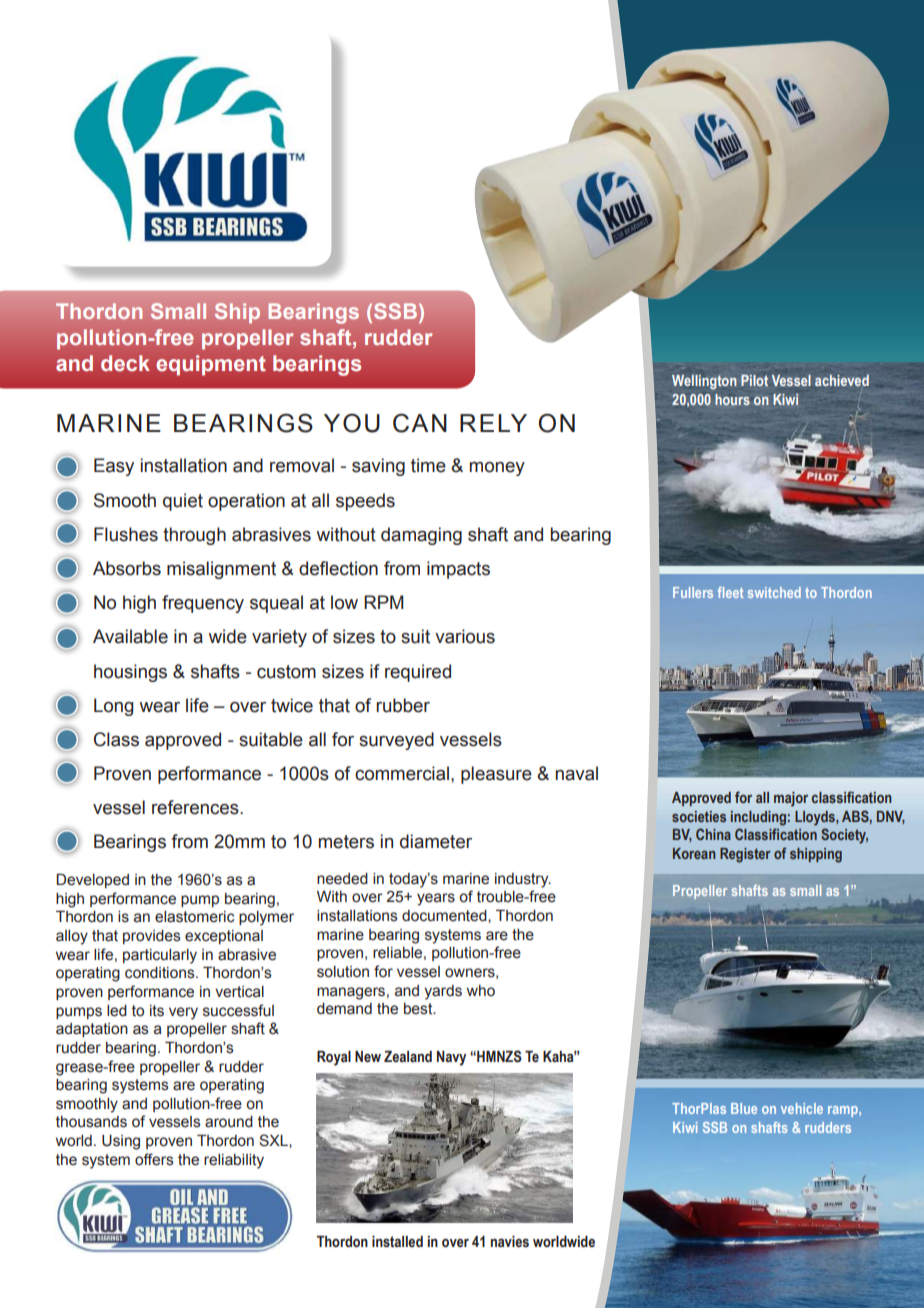  What do you see at coordinates (754, 380) in the screenshot?
I see `Pilot` at bounding box center [754, 380].
